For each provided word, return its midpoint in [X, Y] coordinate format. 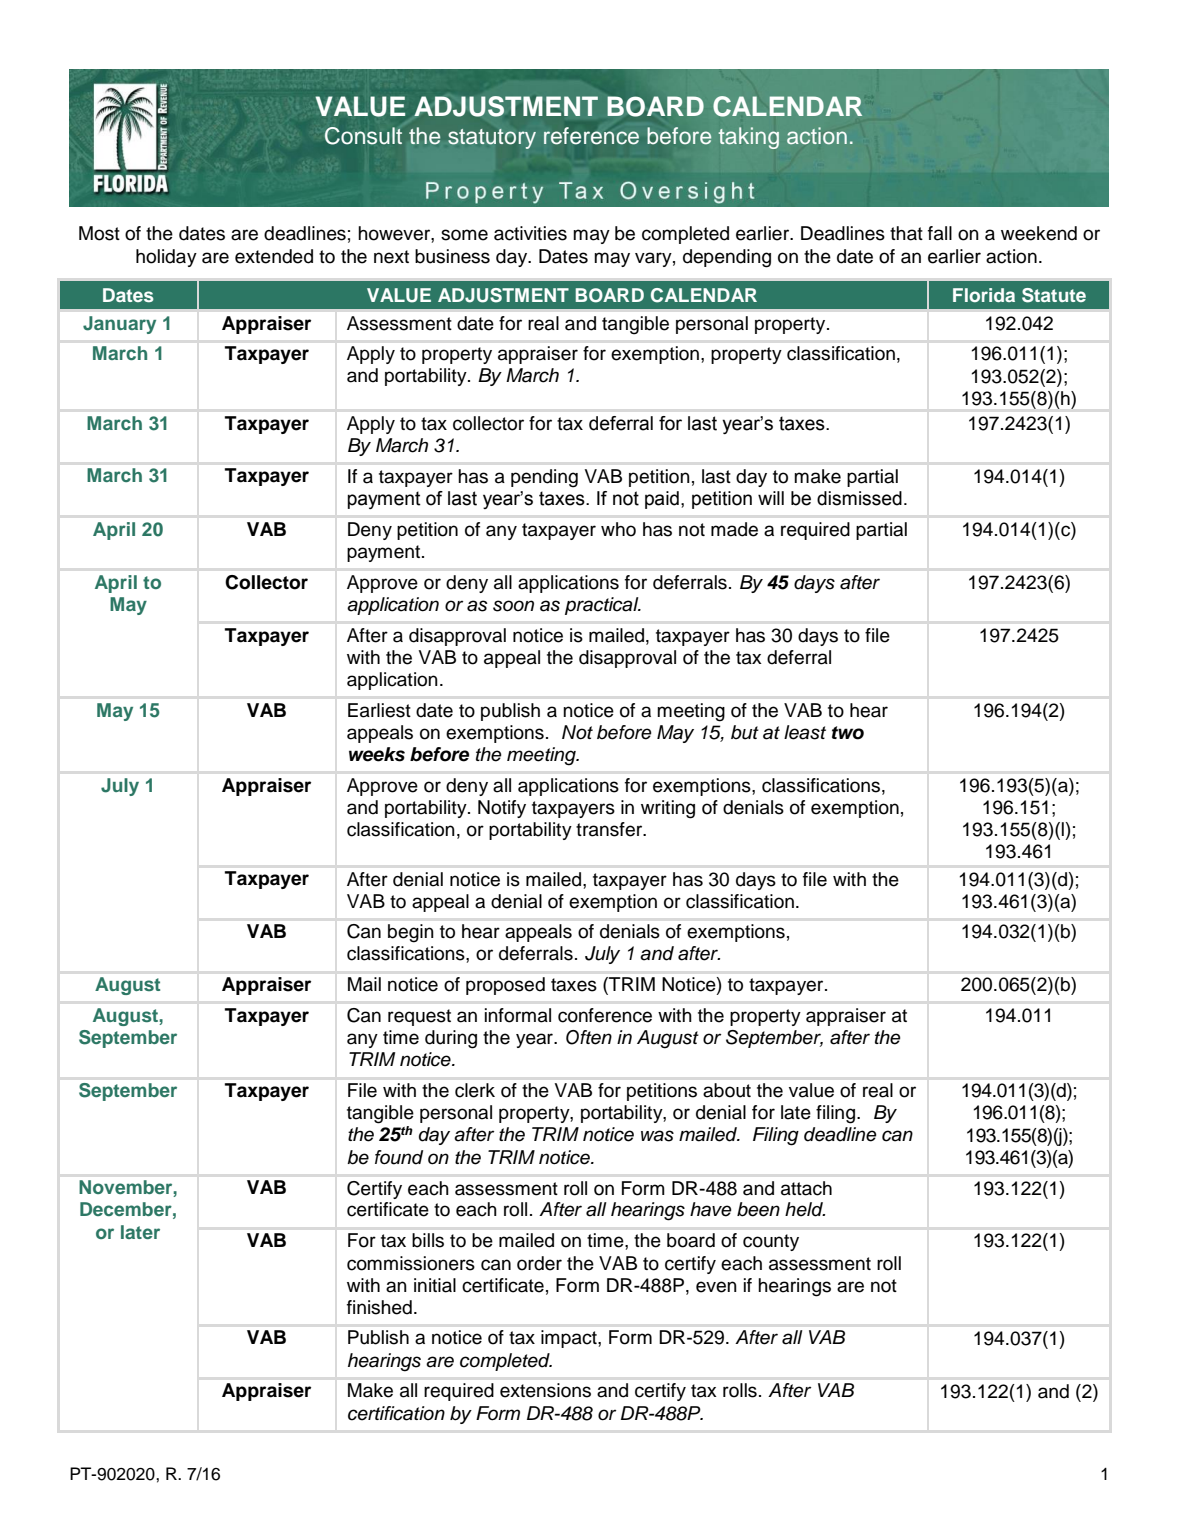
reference [591, 136]
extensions [545, 1390]
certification [396, 1413]
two [848, 733]
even [716, 1287]
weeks [377, 754]
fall [940, 233]
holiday [166, 258]
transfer [610, 829]
